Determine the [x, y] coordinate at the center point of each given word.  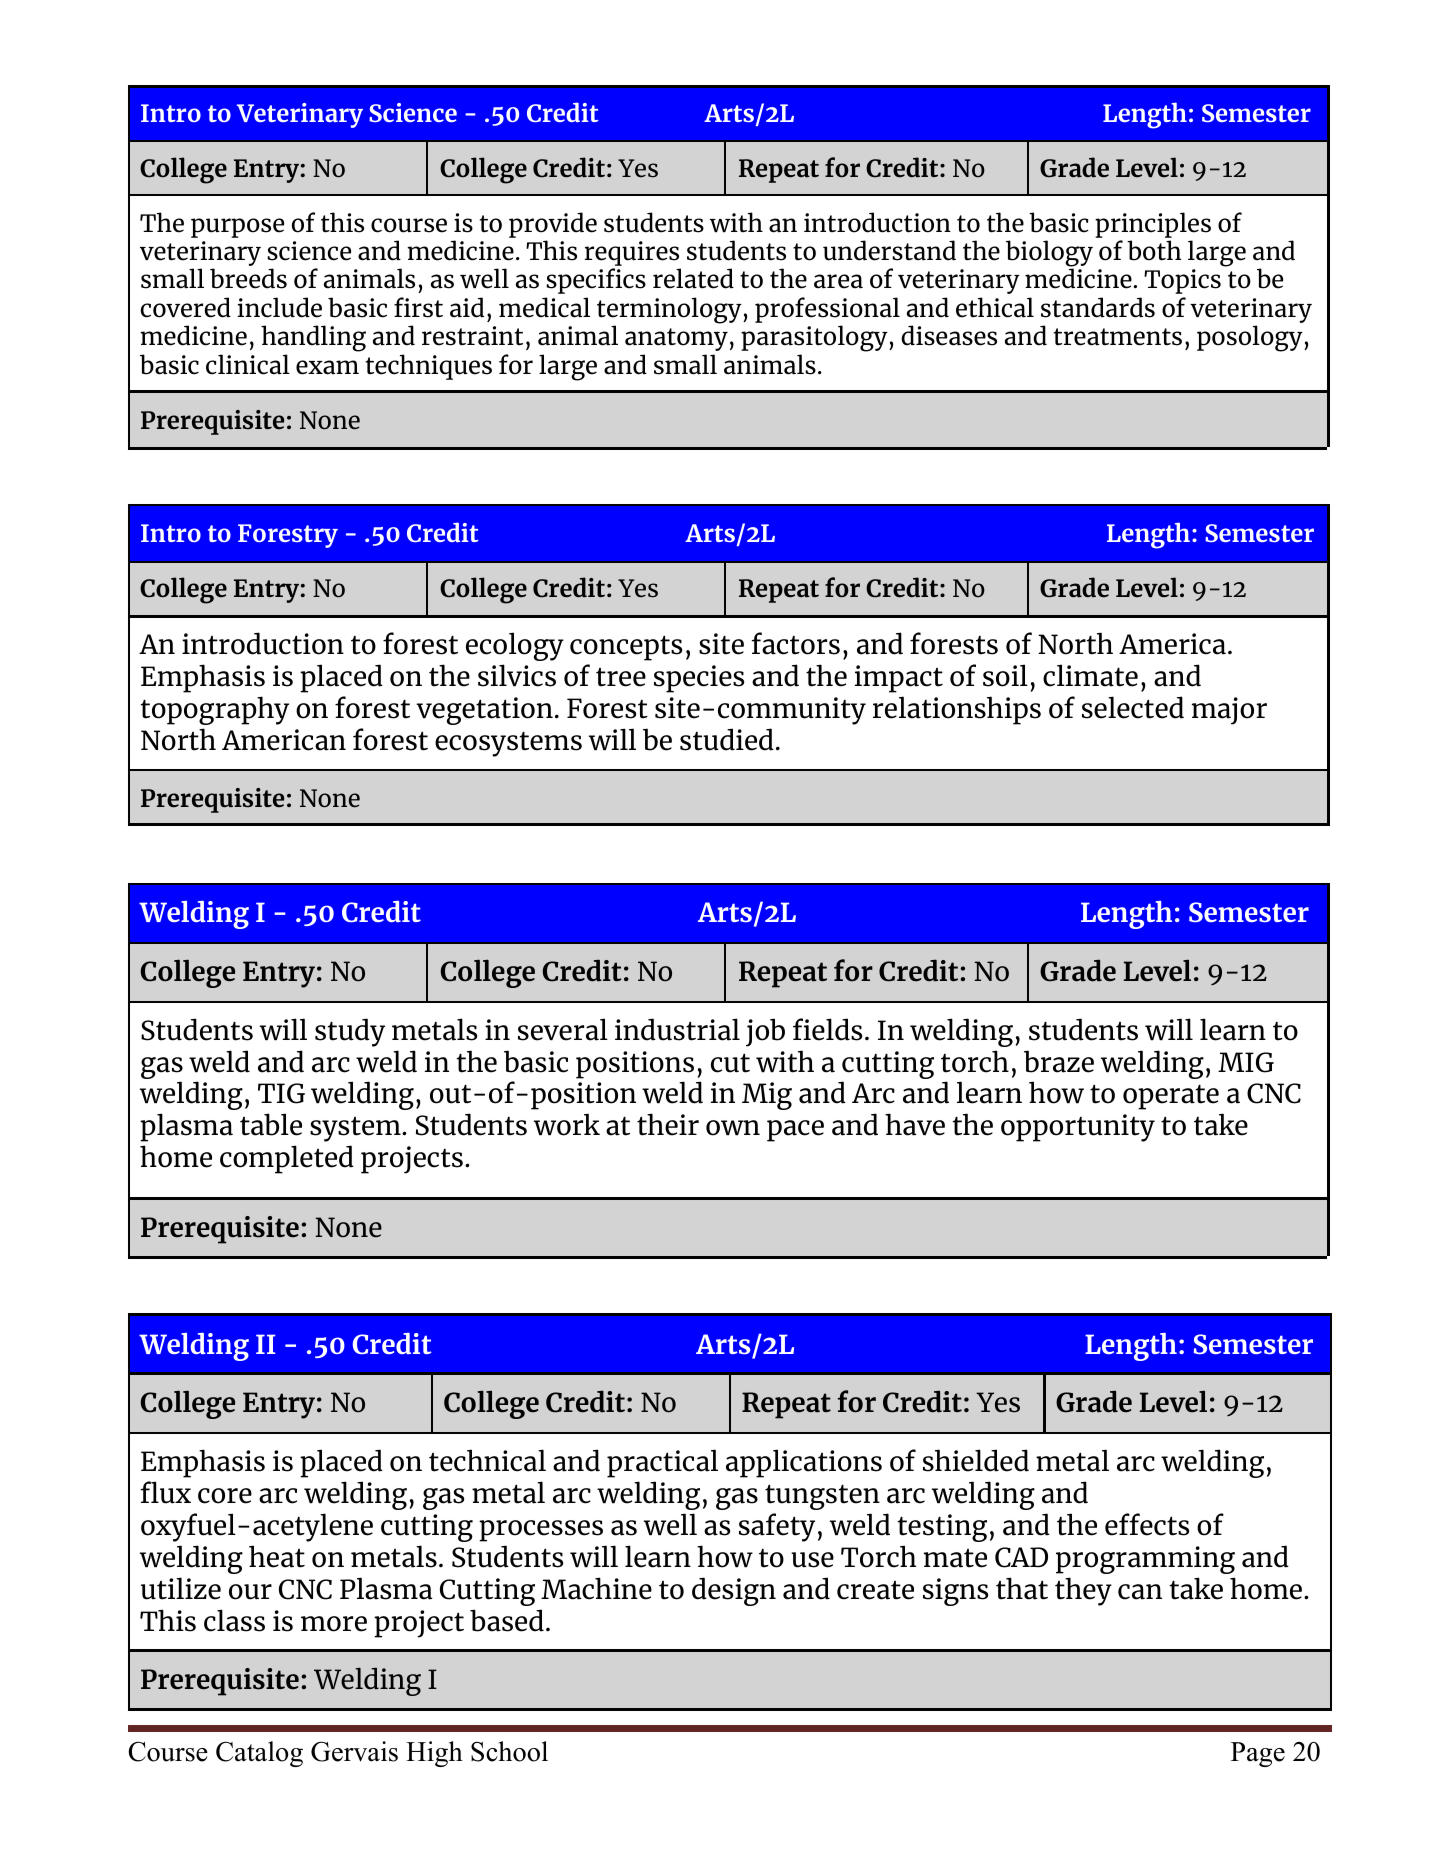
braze [1059, 1061]
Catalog [259, 1754]
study [350, 1032]
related [693, 278]
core [225, 1496]
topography [215, 710]
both [1154, 250]
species [699, 679]
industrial [677, 1029]
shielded [976, 1460]
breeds [248, 278]
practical [662, 1463]
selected [1133, 707]
